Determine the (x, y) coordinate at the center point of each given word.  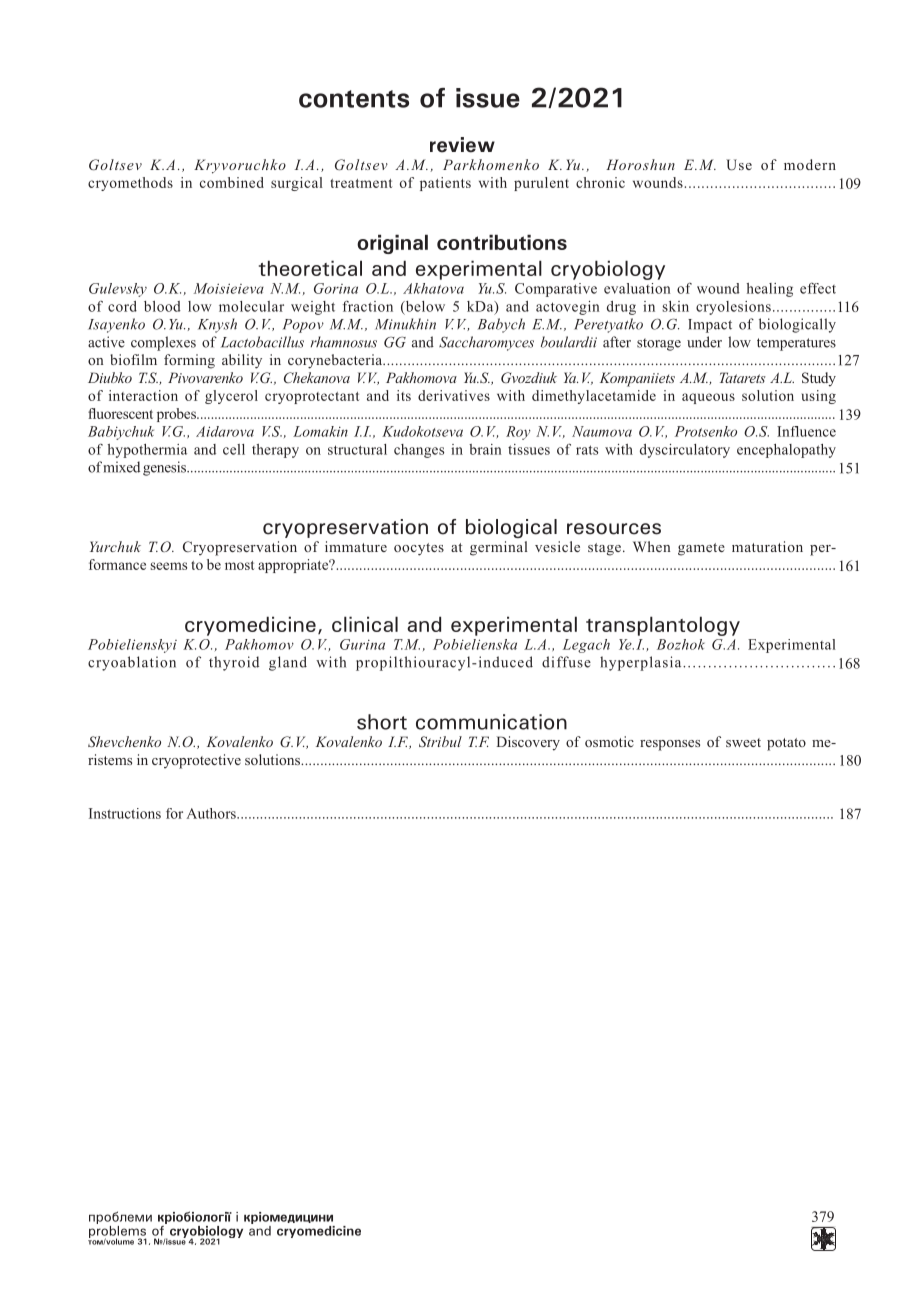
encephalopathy (786, 451)
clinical (365, 624)
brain (485, 449)
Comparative (556, 290)
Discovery (528, 743)
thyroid (234, 663)
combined (232, 182)
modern (810, 164)
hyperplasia (642, 663)
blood (162, 306)
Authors (212, 813)
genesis (166, 468)
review (462, 145)
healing (770, 290)
